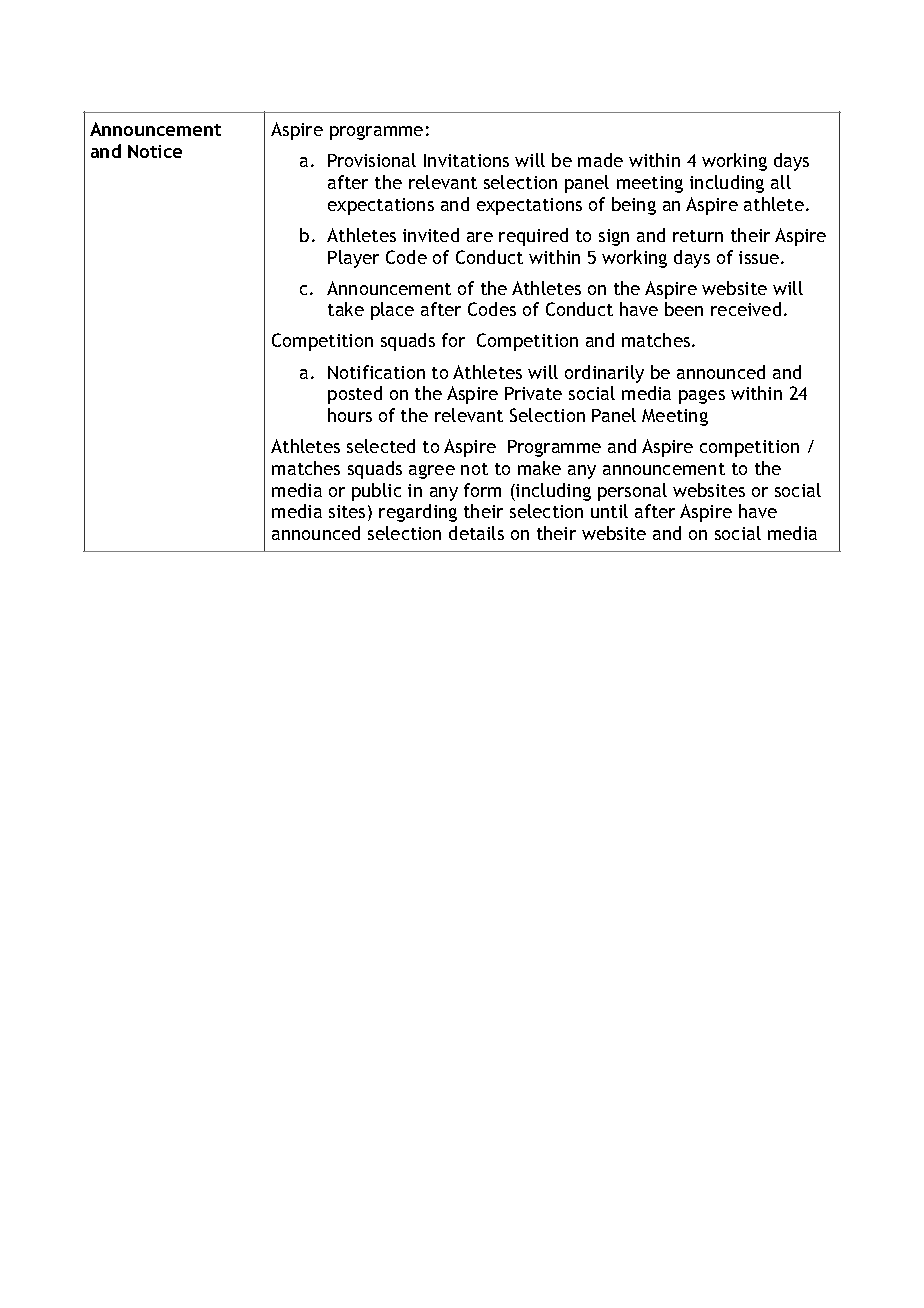 This image has height=1308, width=924. Describe the element at coordinates (781, 182) in the image. I see `all` at that location.
